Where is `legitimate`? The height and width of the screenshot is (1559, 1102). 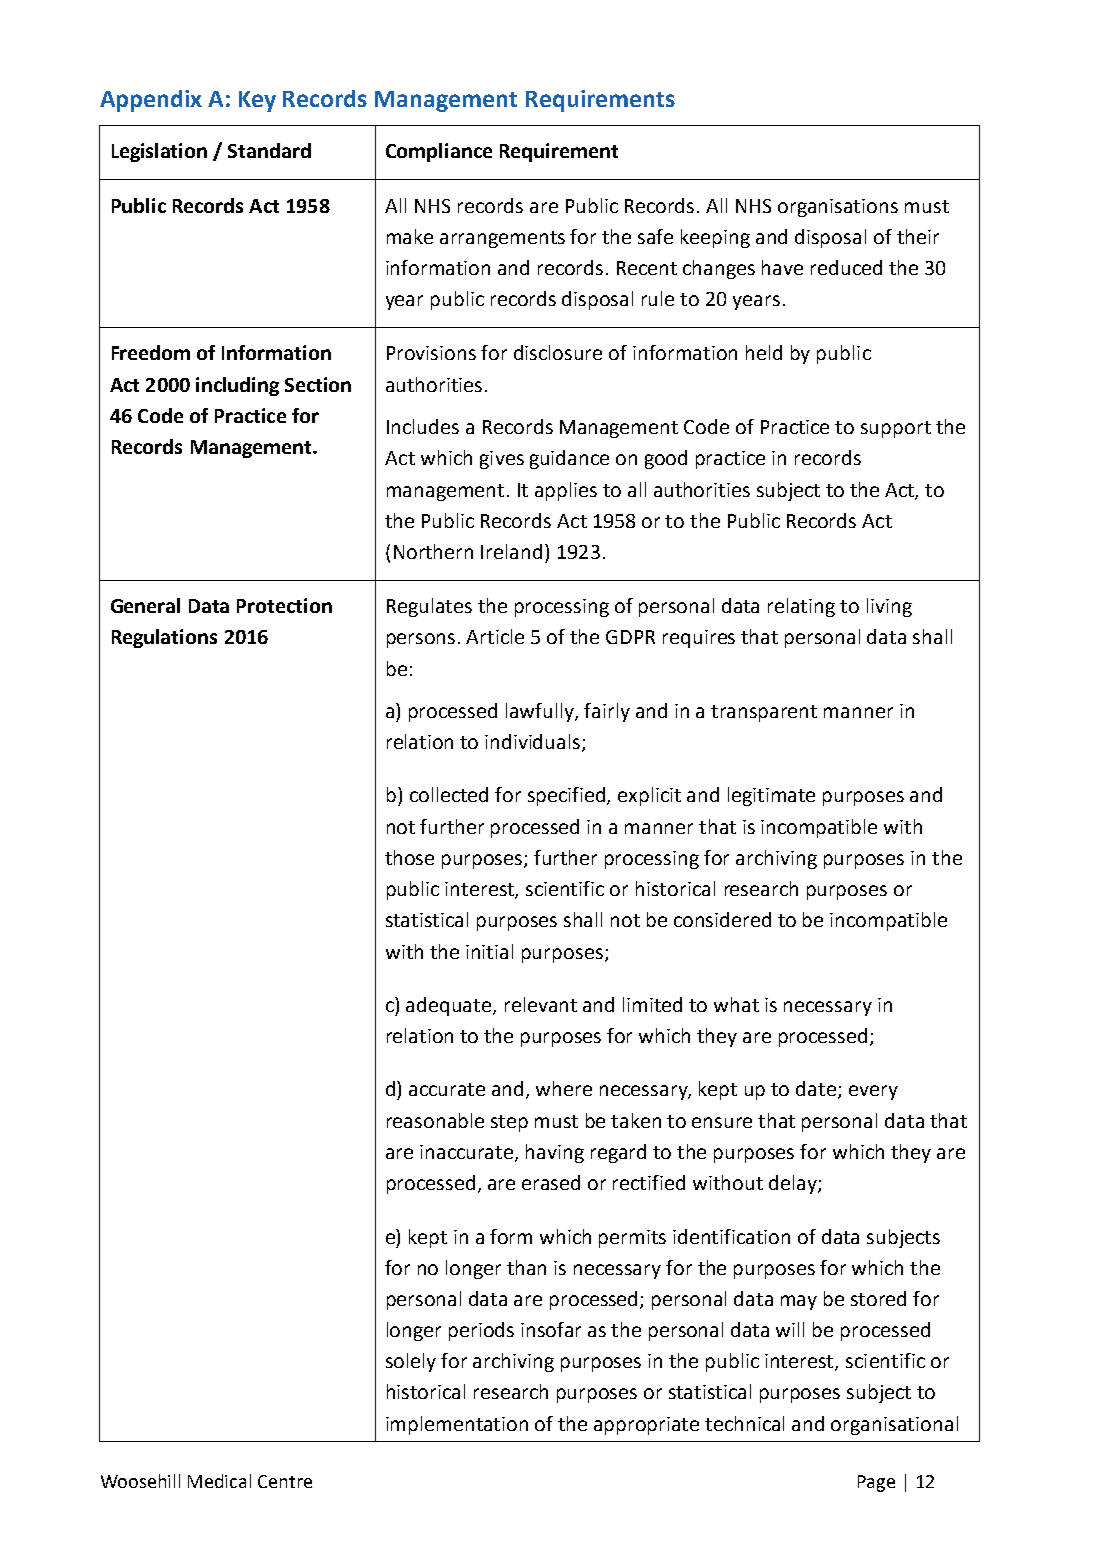 legitimate is located at coordinates (771, 796).
